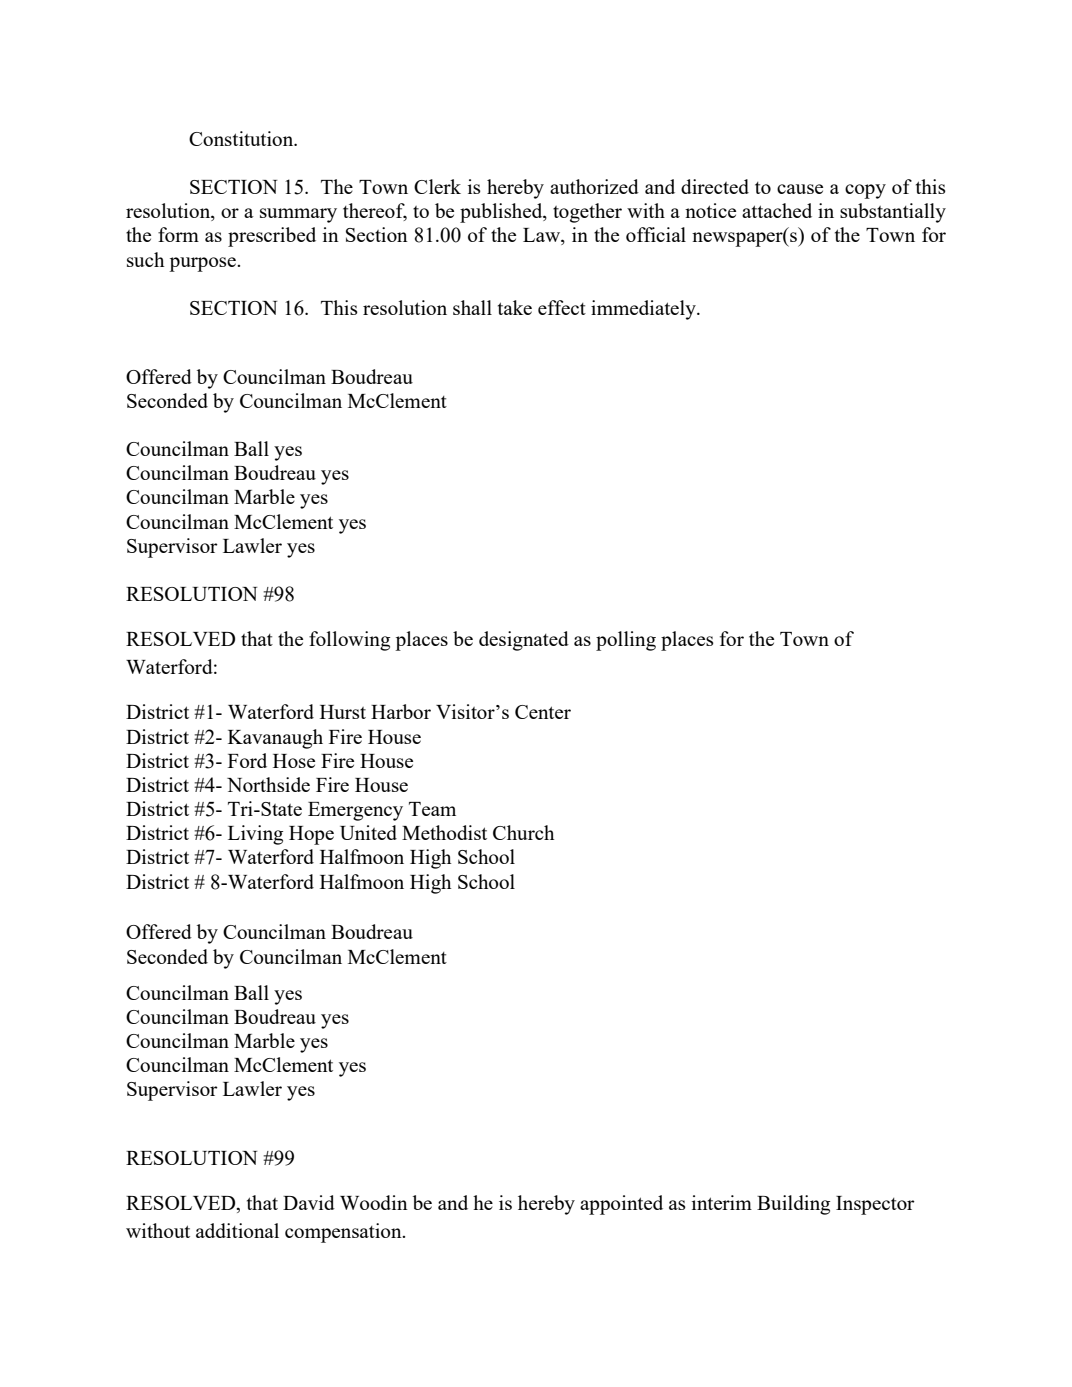 Image resolution: width=1072 pixels, height=1387 pixels. I want to click on Constitution, so click(242, 138).
